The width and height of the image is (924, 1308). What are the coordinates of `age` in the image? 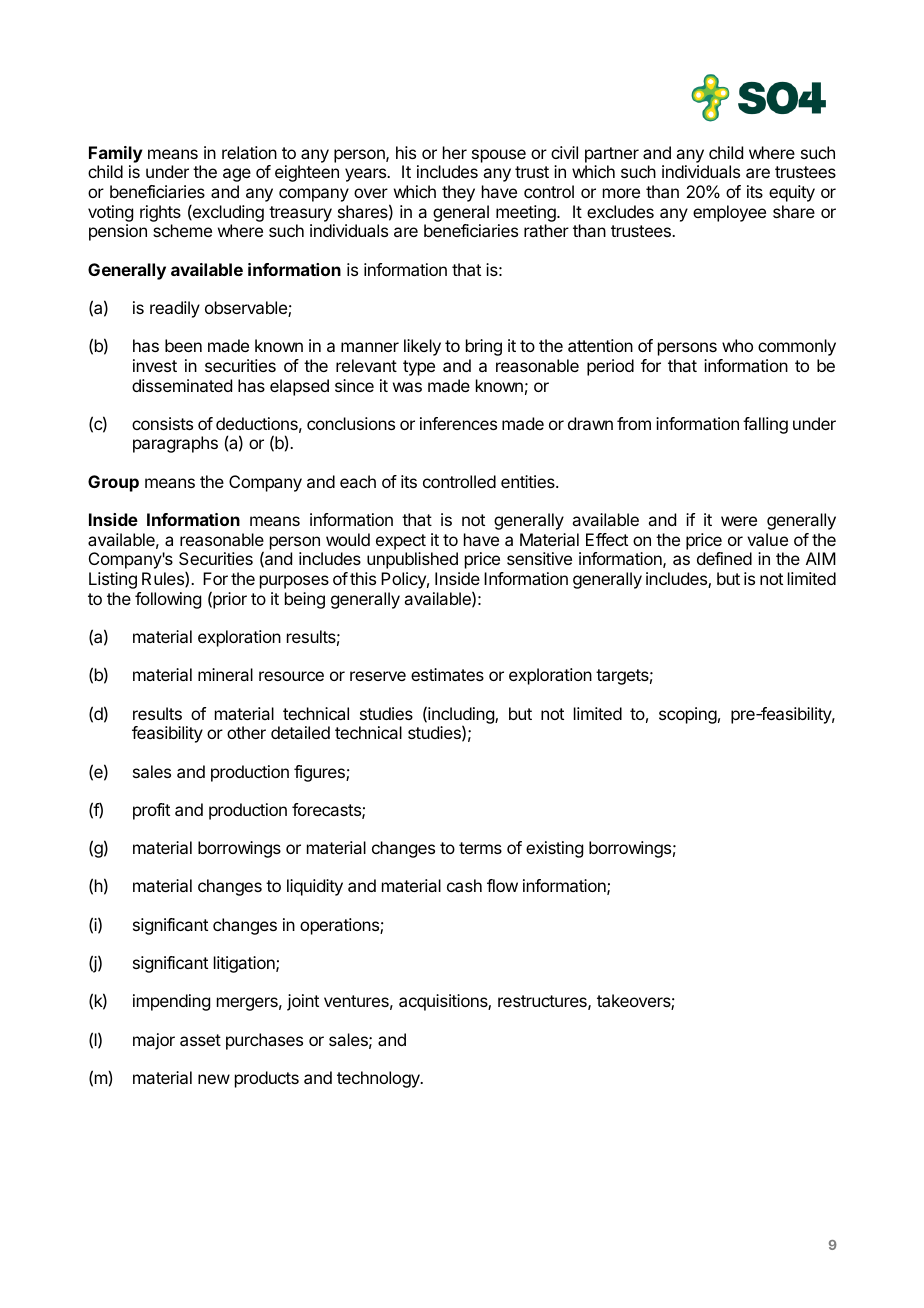 It's located at (237, 175).
